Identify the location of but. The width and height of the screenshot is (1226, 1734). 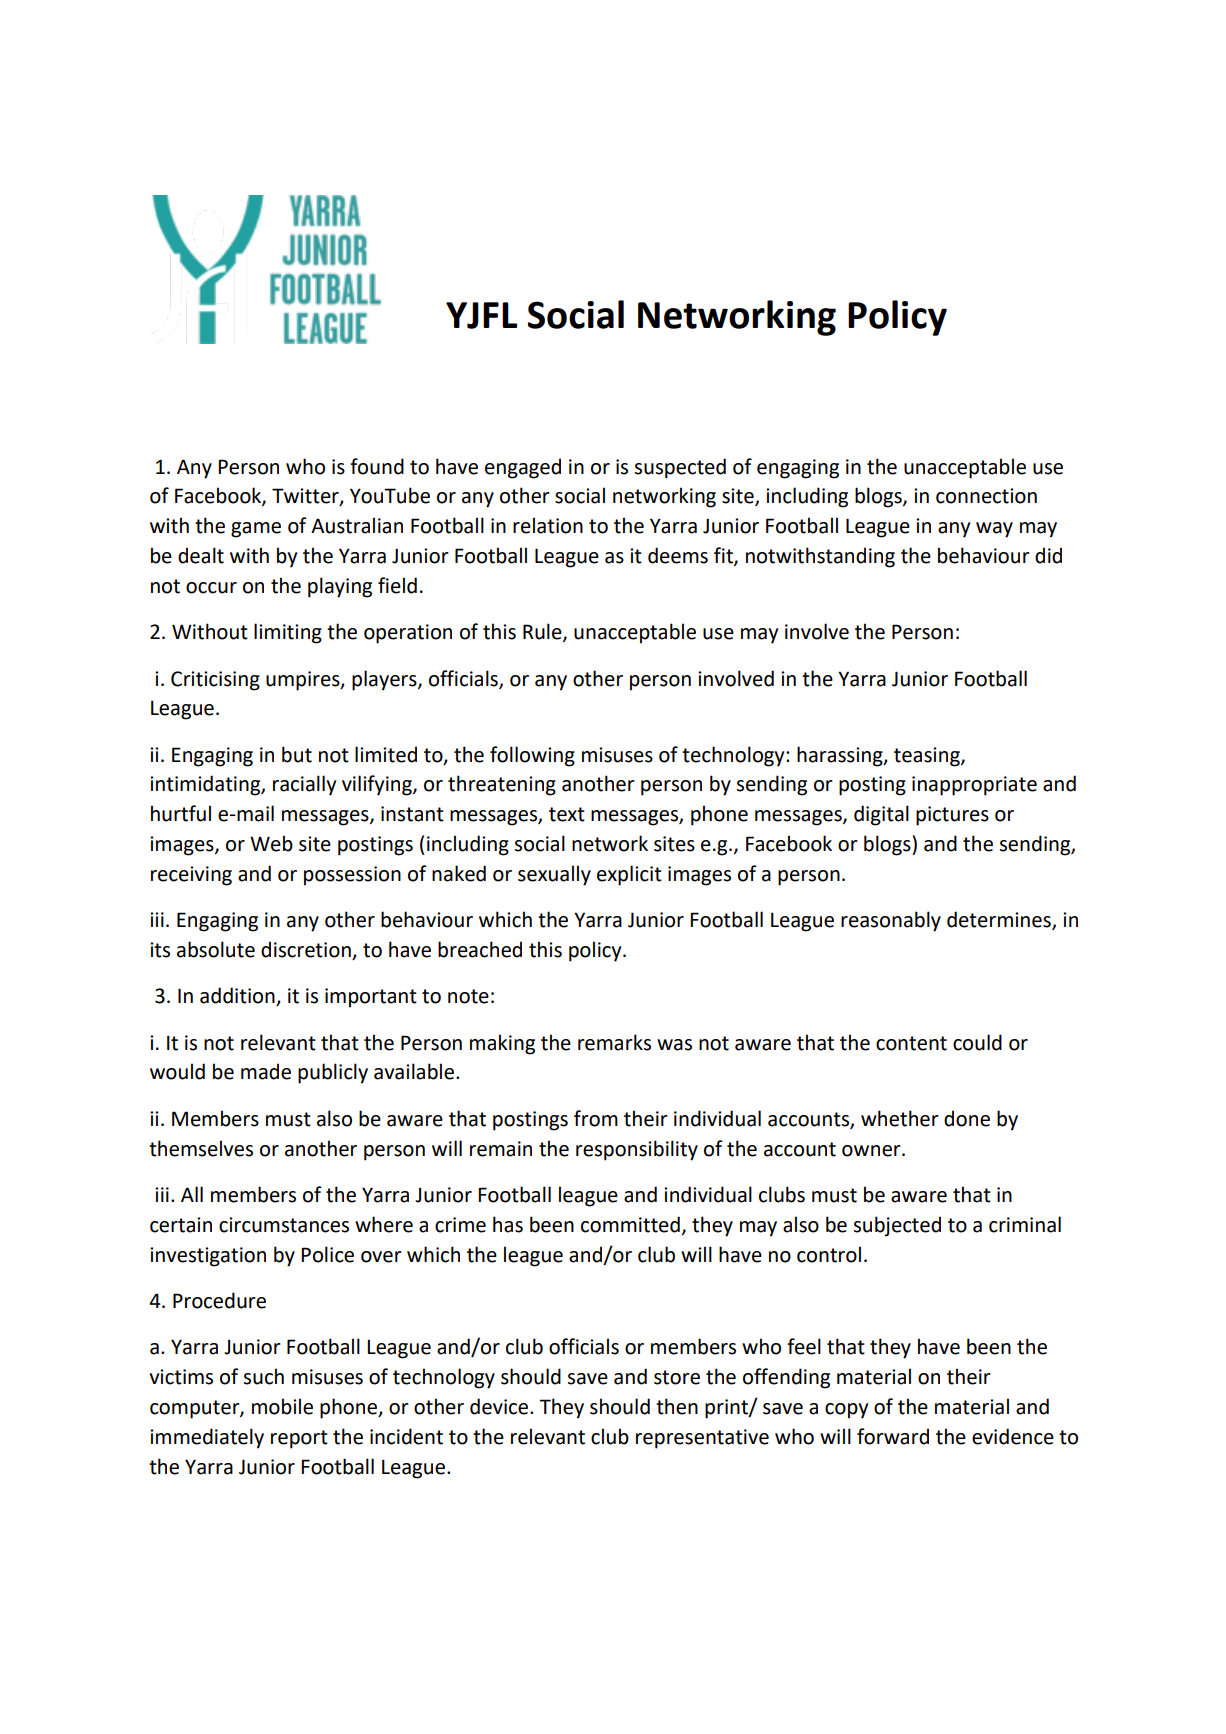
(297, 754).
